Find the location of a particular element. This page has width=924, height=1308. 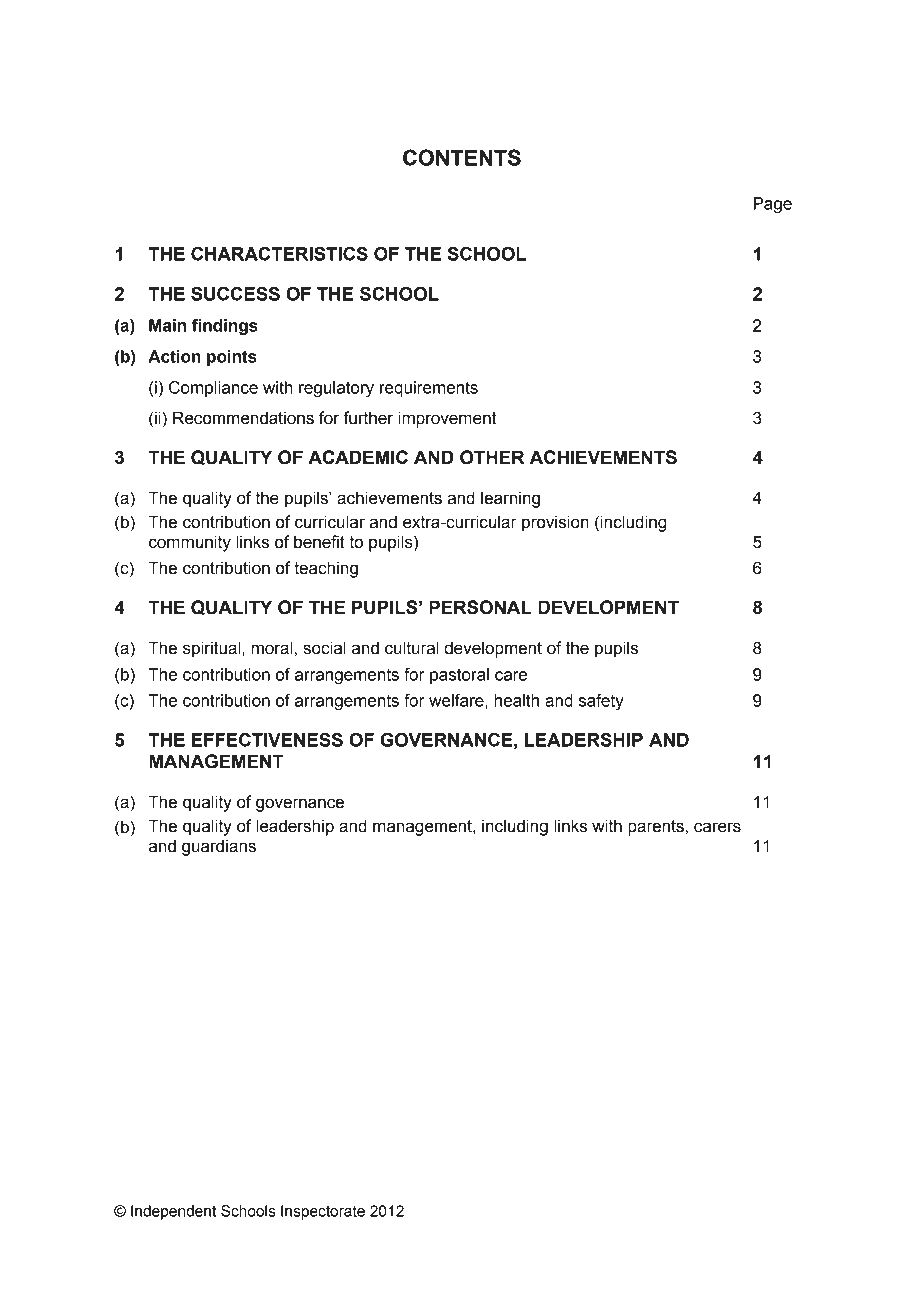

pastoral is located at coordinates (459, 676).
